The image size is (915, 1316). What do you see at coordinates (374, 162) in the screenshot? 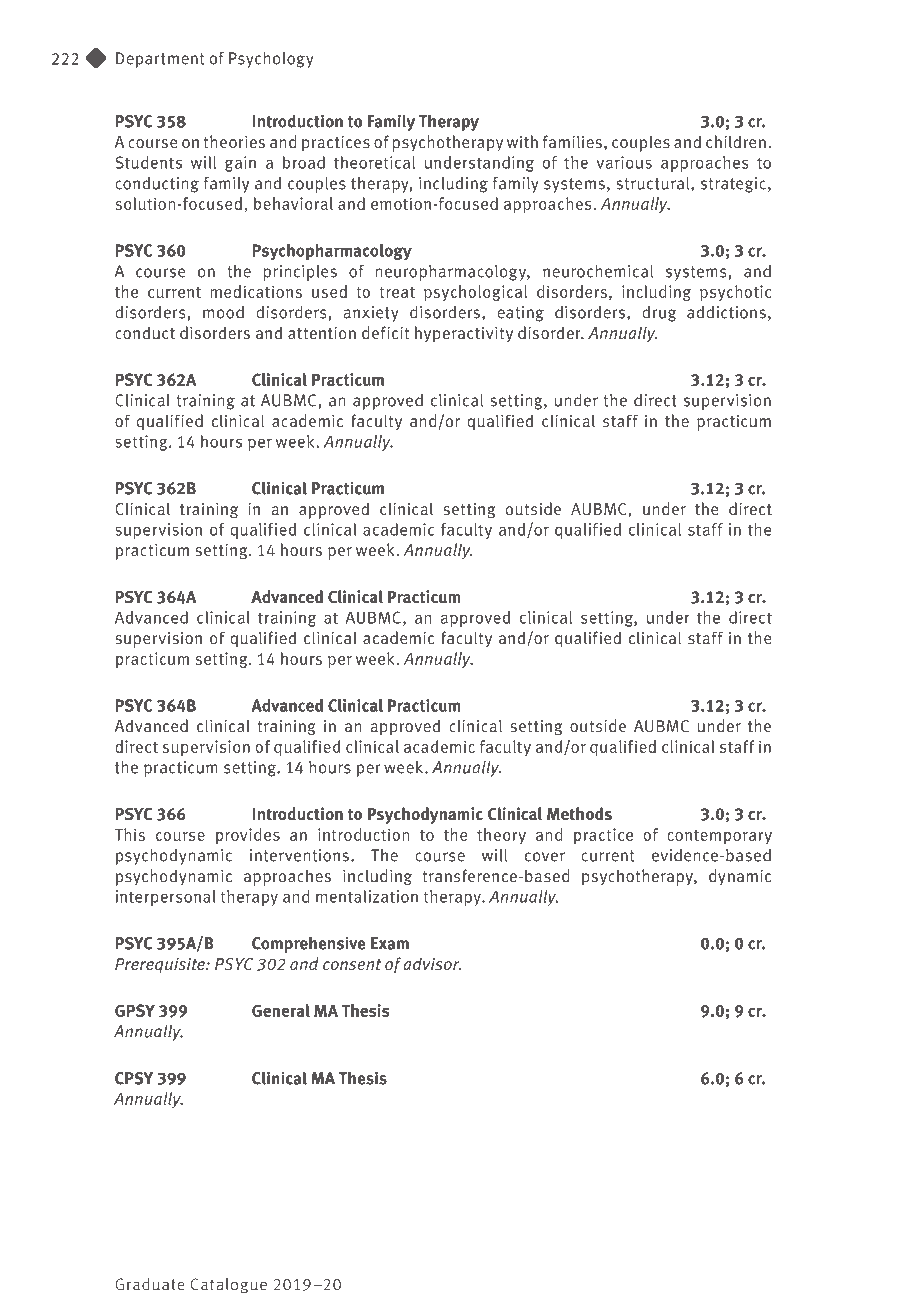
I see `theoretical` at bounding box center [374, 162].
